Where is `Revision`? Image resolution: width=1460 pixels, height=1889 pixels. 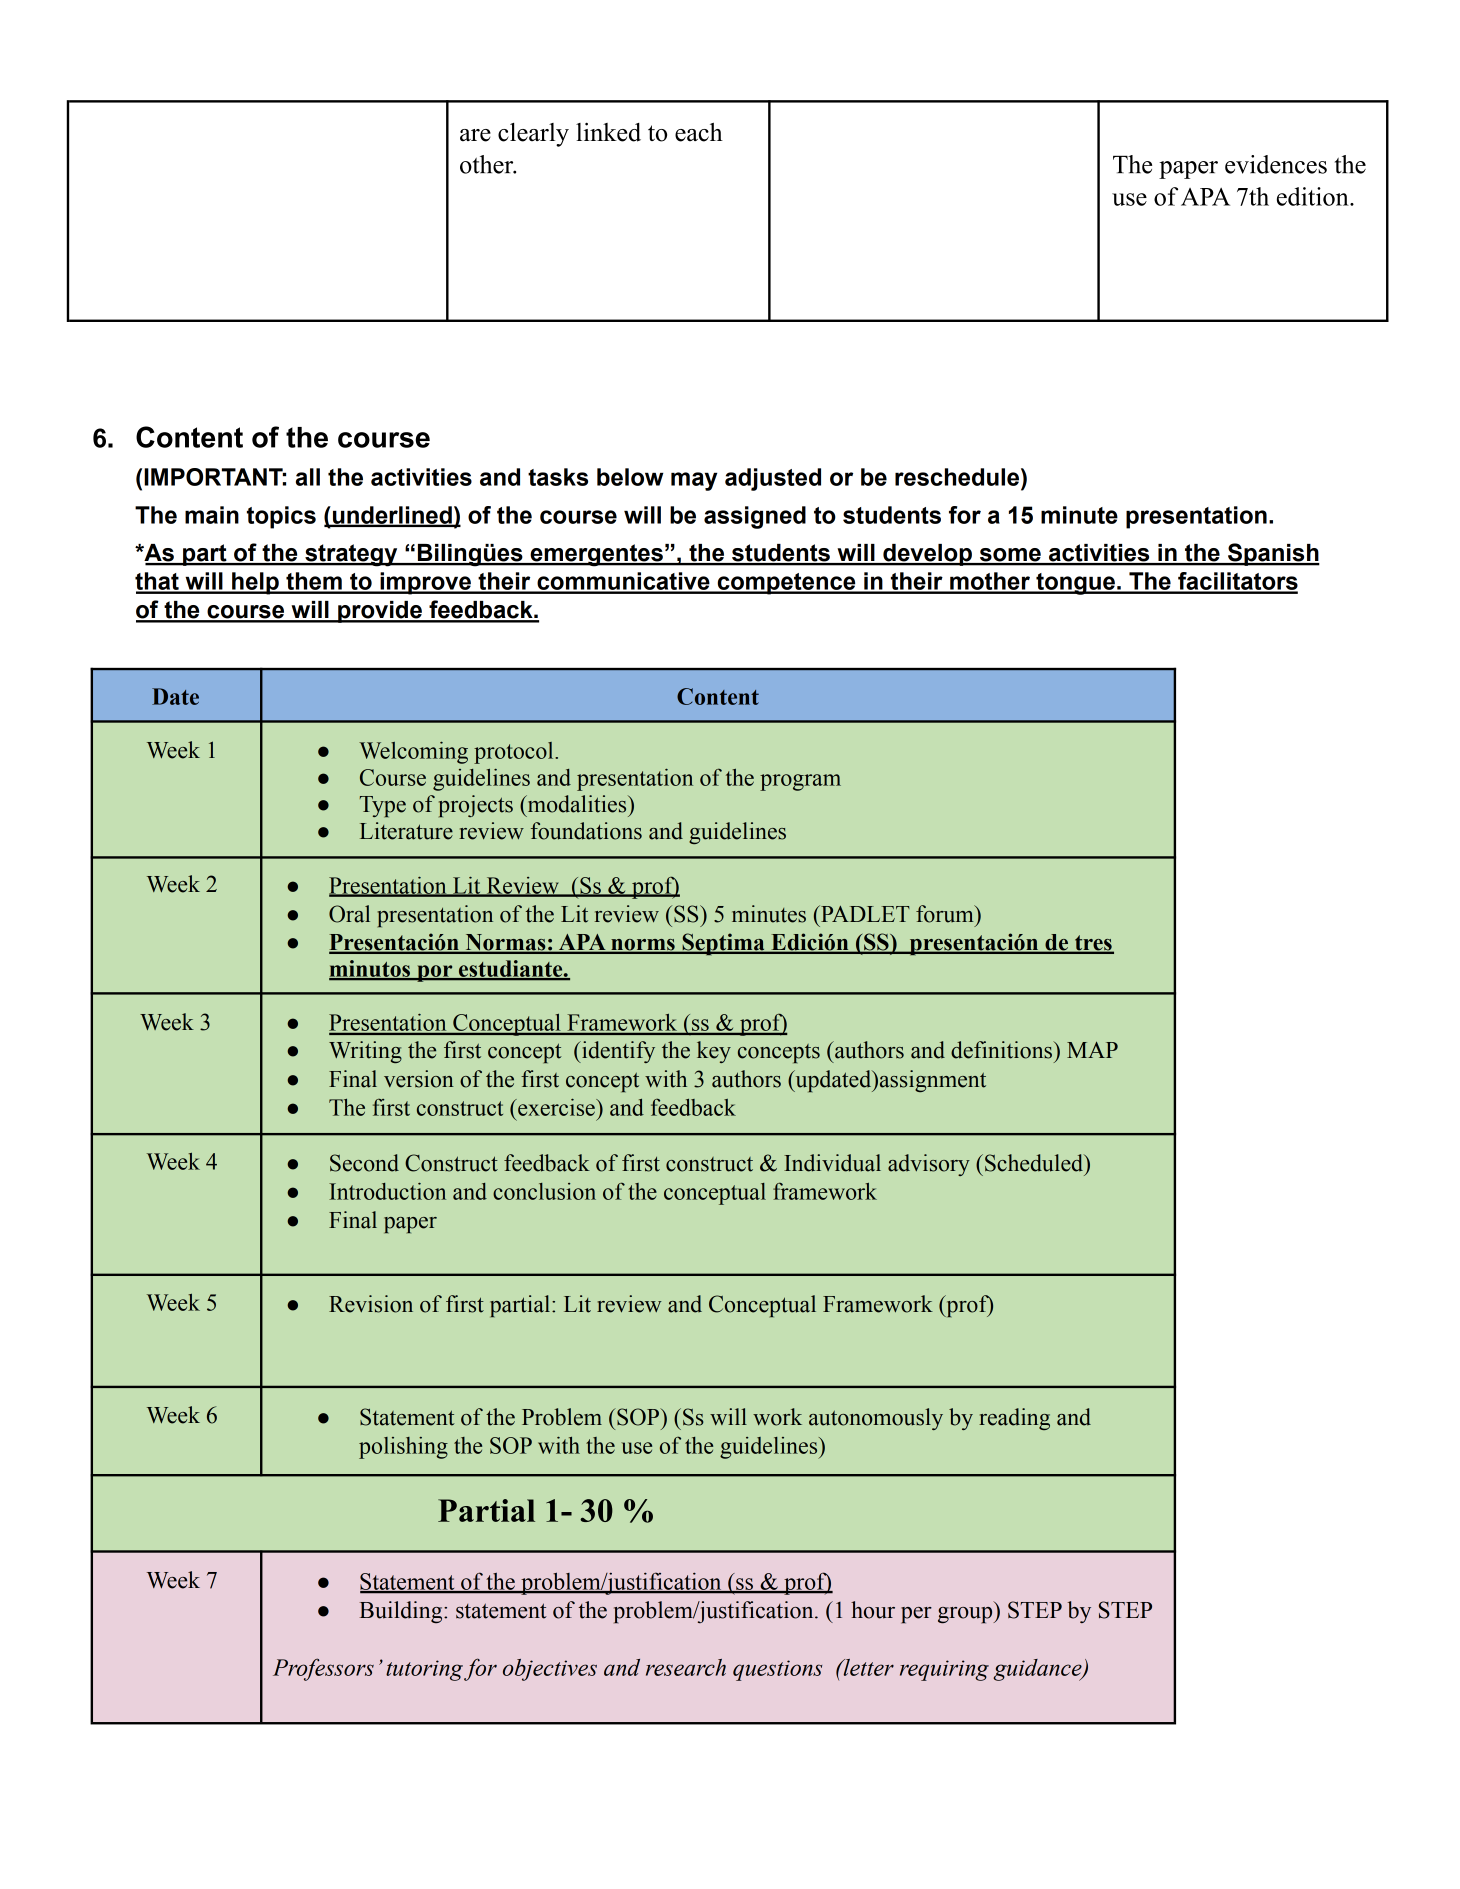 Revision is located at coordinates (371, 1304).
